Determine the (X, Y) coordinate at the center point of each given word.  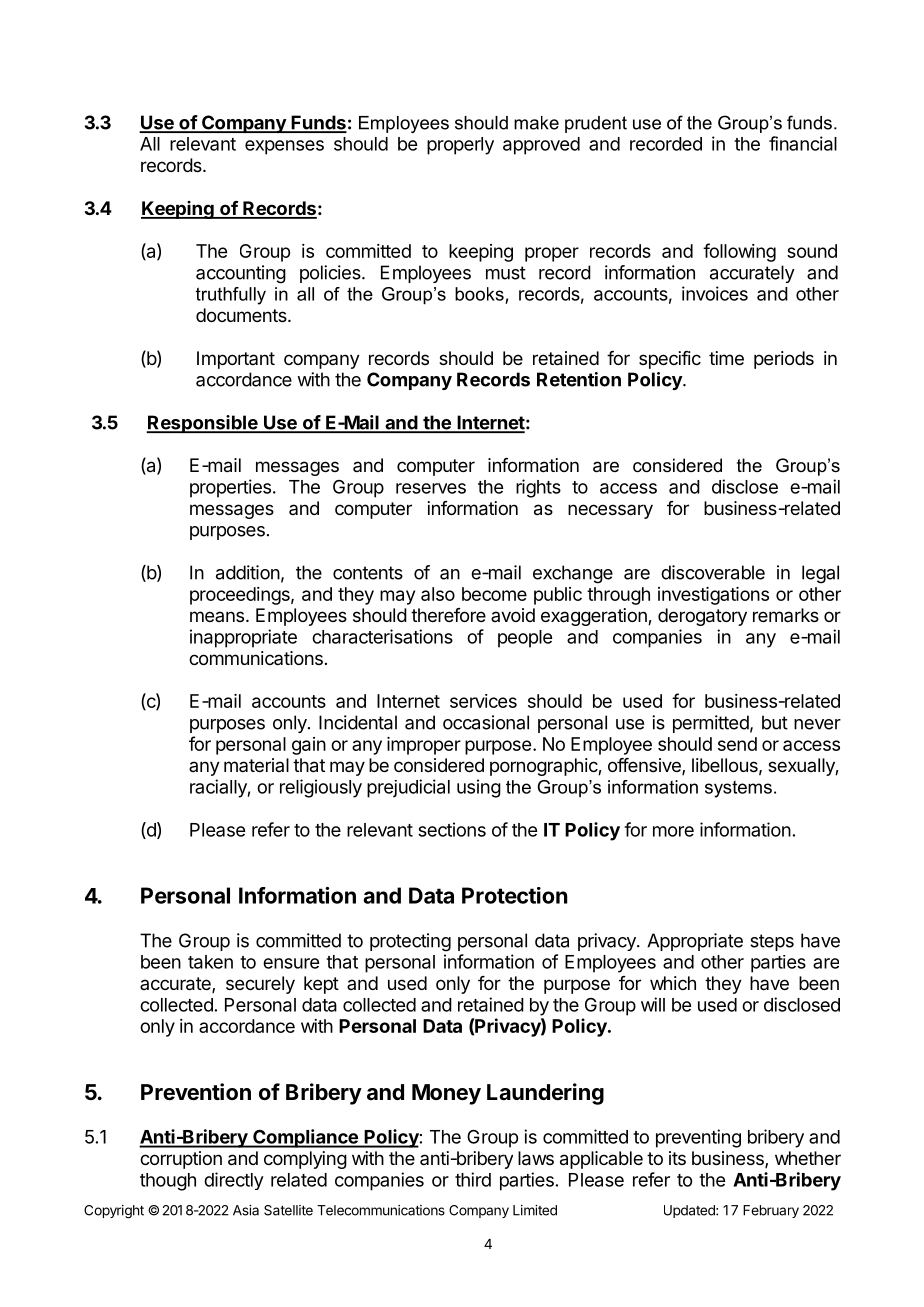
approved (541, 146)
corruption (181, 1160)
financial (803, 143)
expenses (284, 147)
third (473, 1179)
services (483, 701)
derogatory (702, 617)
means (217, 616)
